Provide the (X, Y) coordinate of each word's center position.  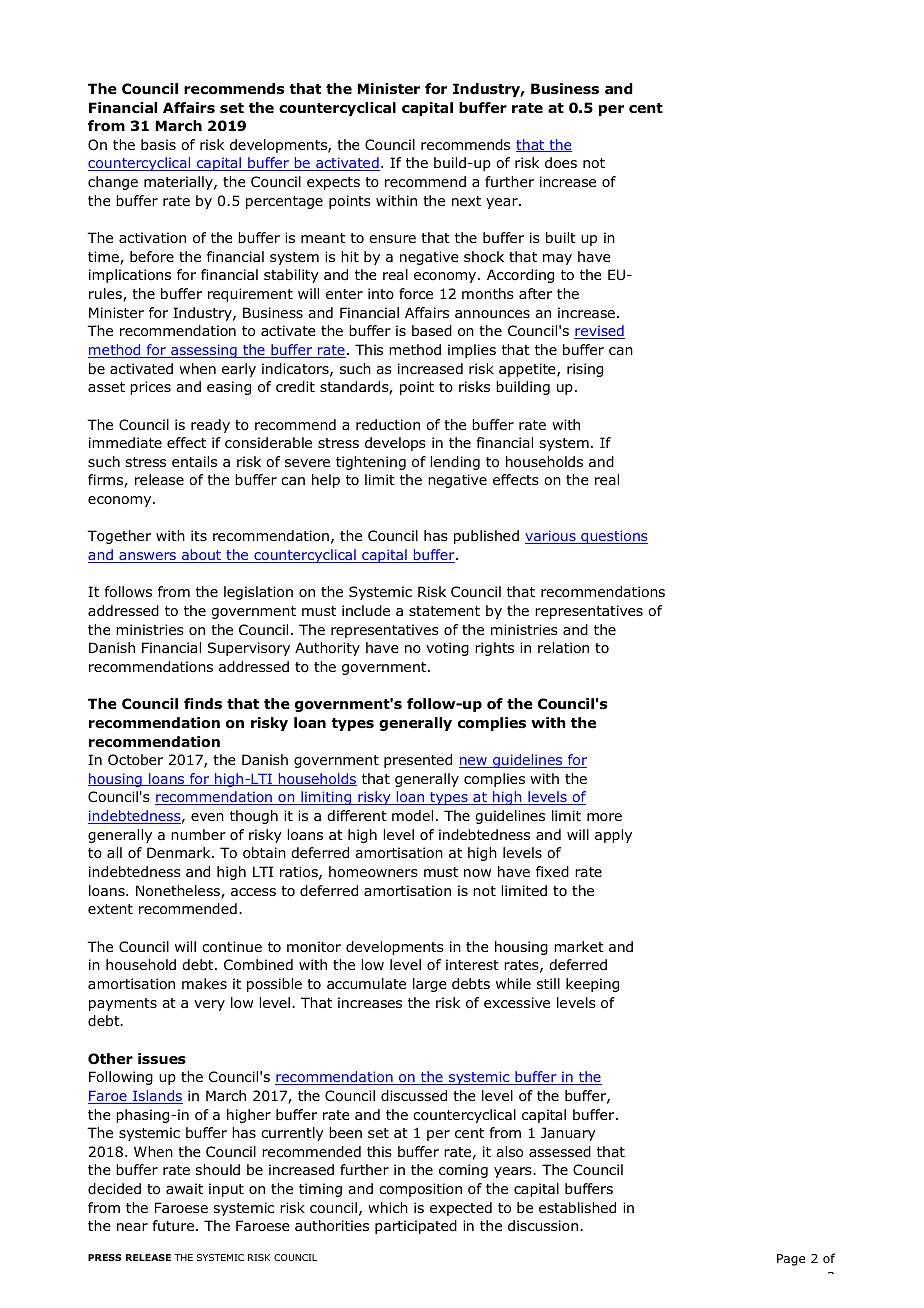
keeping (592, 985)
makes (204, 983)
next (466, 201)
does (561, 163)
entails (194, 461)
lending (455, 463)
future (173, 1225)
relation (563, 648)
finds (203, 703)
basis (158, 144)
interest (472, 964)
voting (447, 649)
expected (461, 1209)
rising (585, 370)
